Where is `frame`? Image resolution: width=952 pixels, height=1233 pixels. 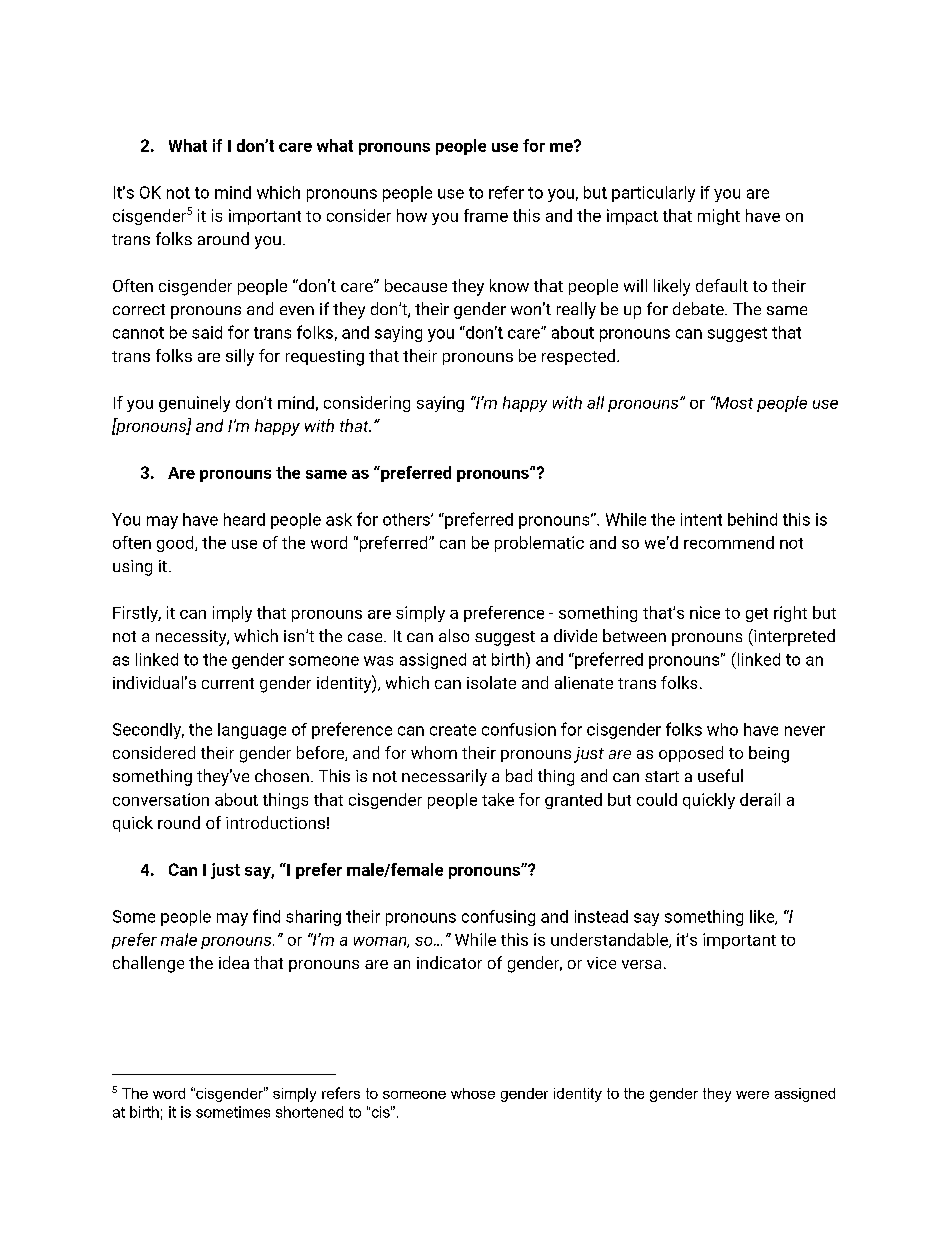 frame is located at coordinates (486, 215).
